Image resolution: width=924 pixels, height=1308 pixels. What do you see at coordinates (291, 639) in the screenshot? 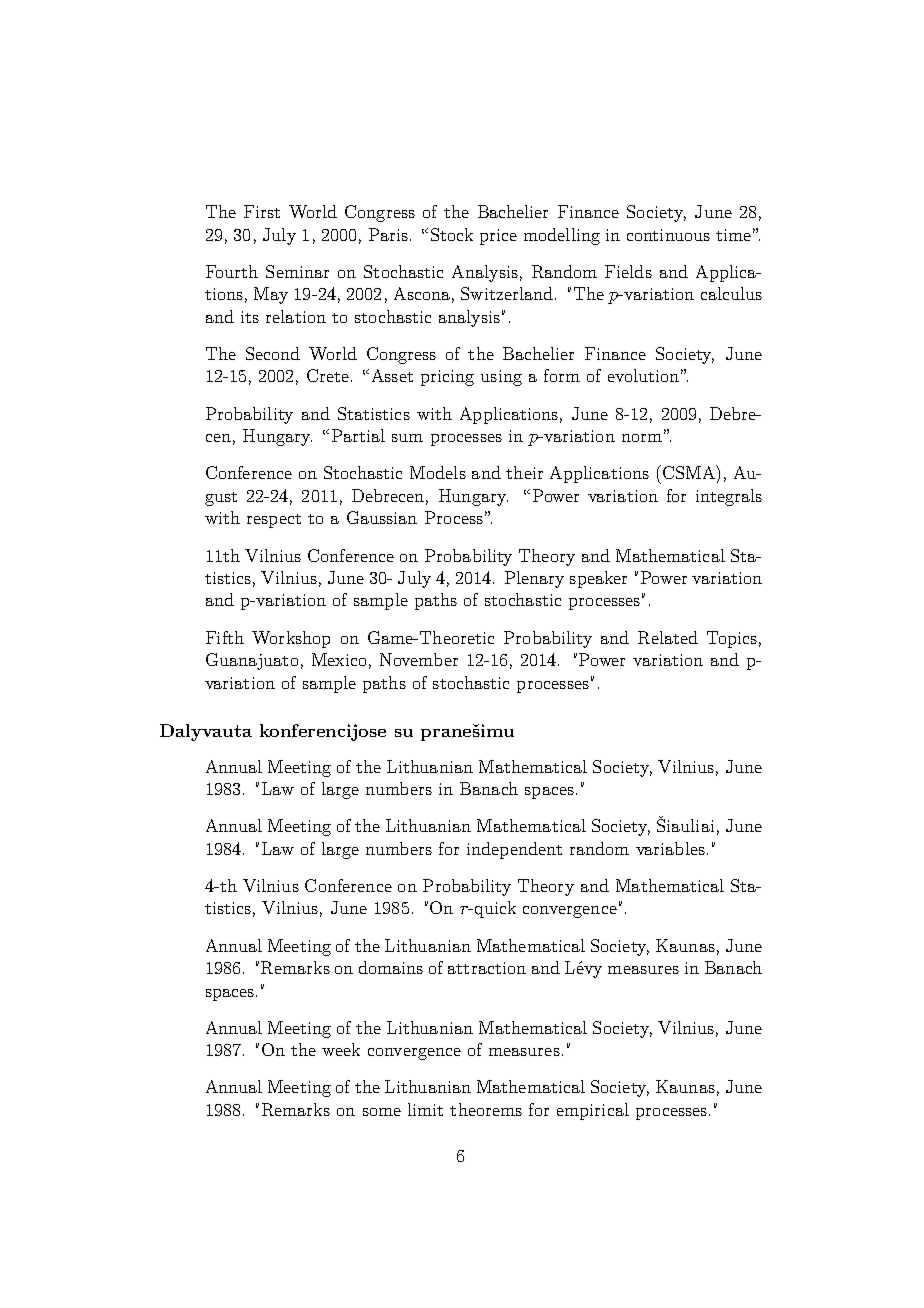
I see `Workshop` at bounding box center [291, 639].
